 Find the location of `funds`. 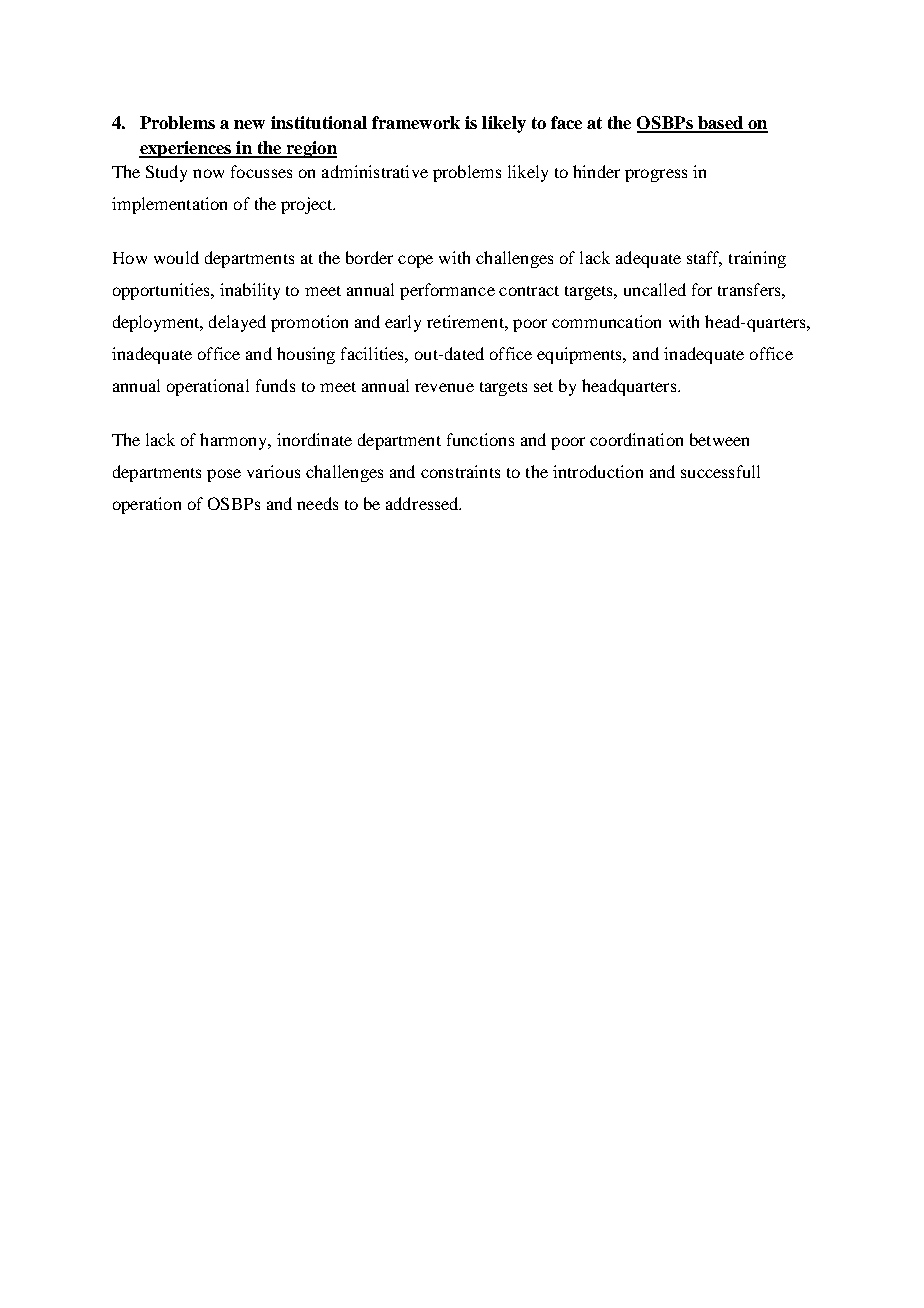

funds is located at coordinates (275, 385).
